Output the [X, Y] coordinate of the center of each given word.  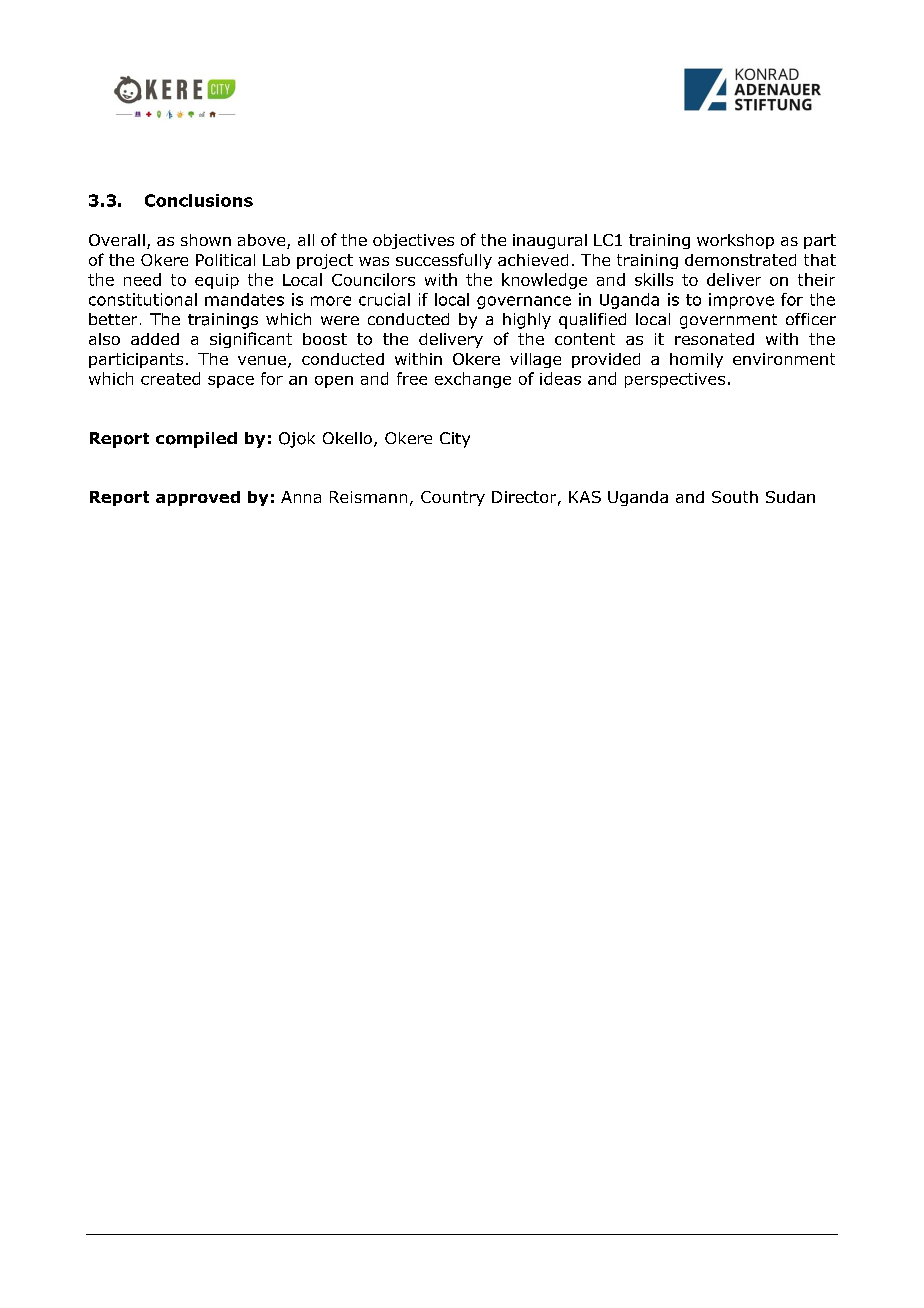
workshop [735, 241]
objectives [413, 241]
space [231, 382]
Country [453, 498]
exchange [473, 380]
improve [741, 301]
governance [524, 302]
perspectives [675, 380]
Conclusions [199, 200]
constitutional [143, 299]
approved [198, 498]
